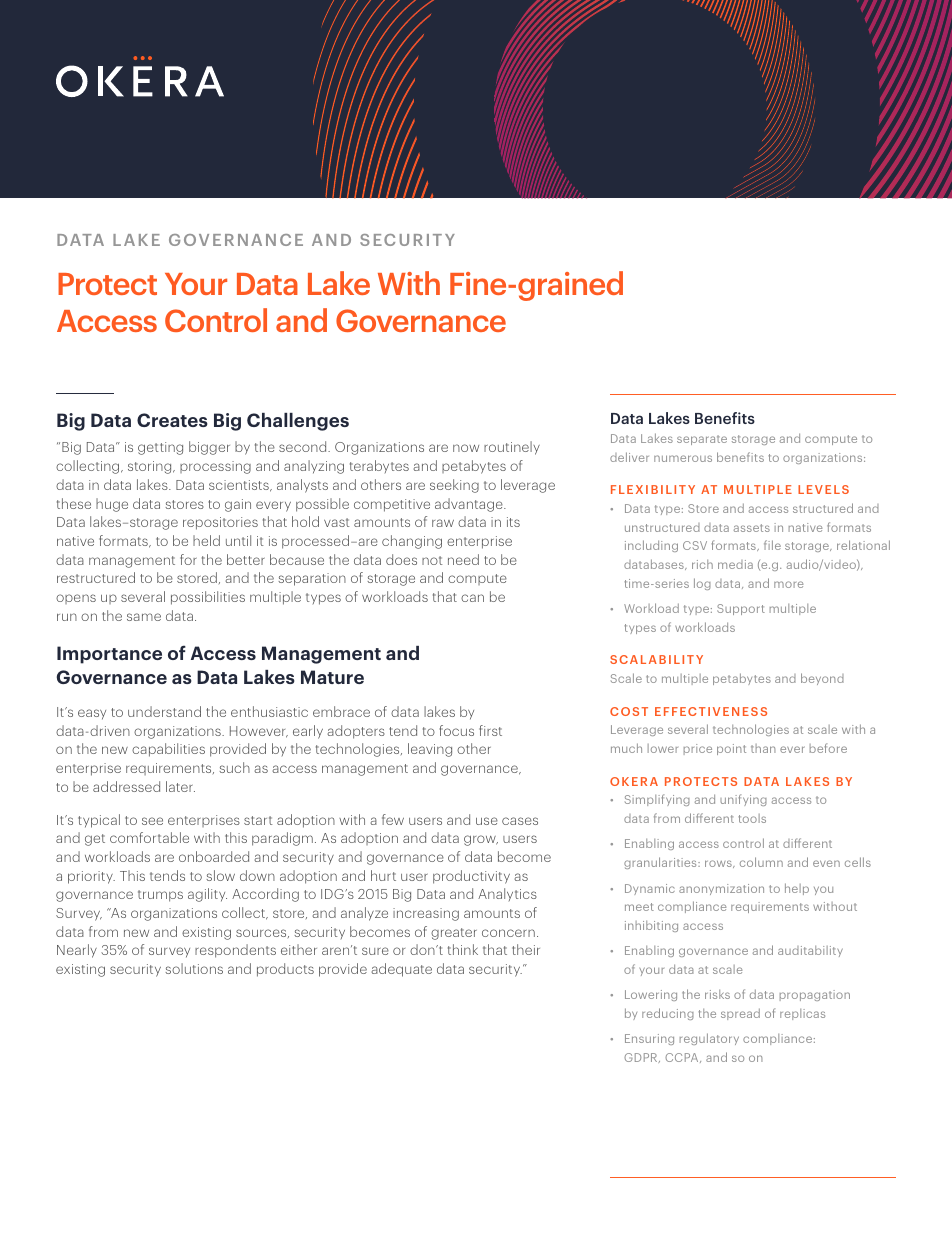 The image size is (952, 1233). I want to click on capabilities, so click(168, 750).
